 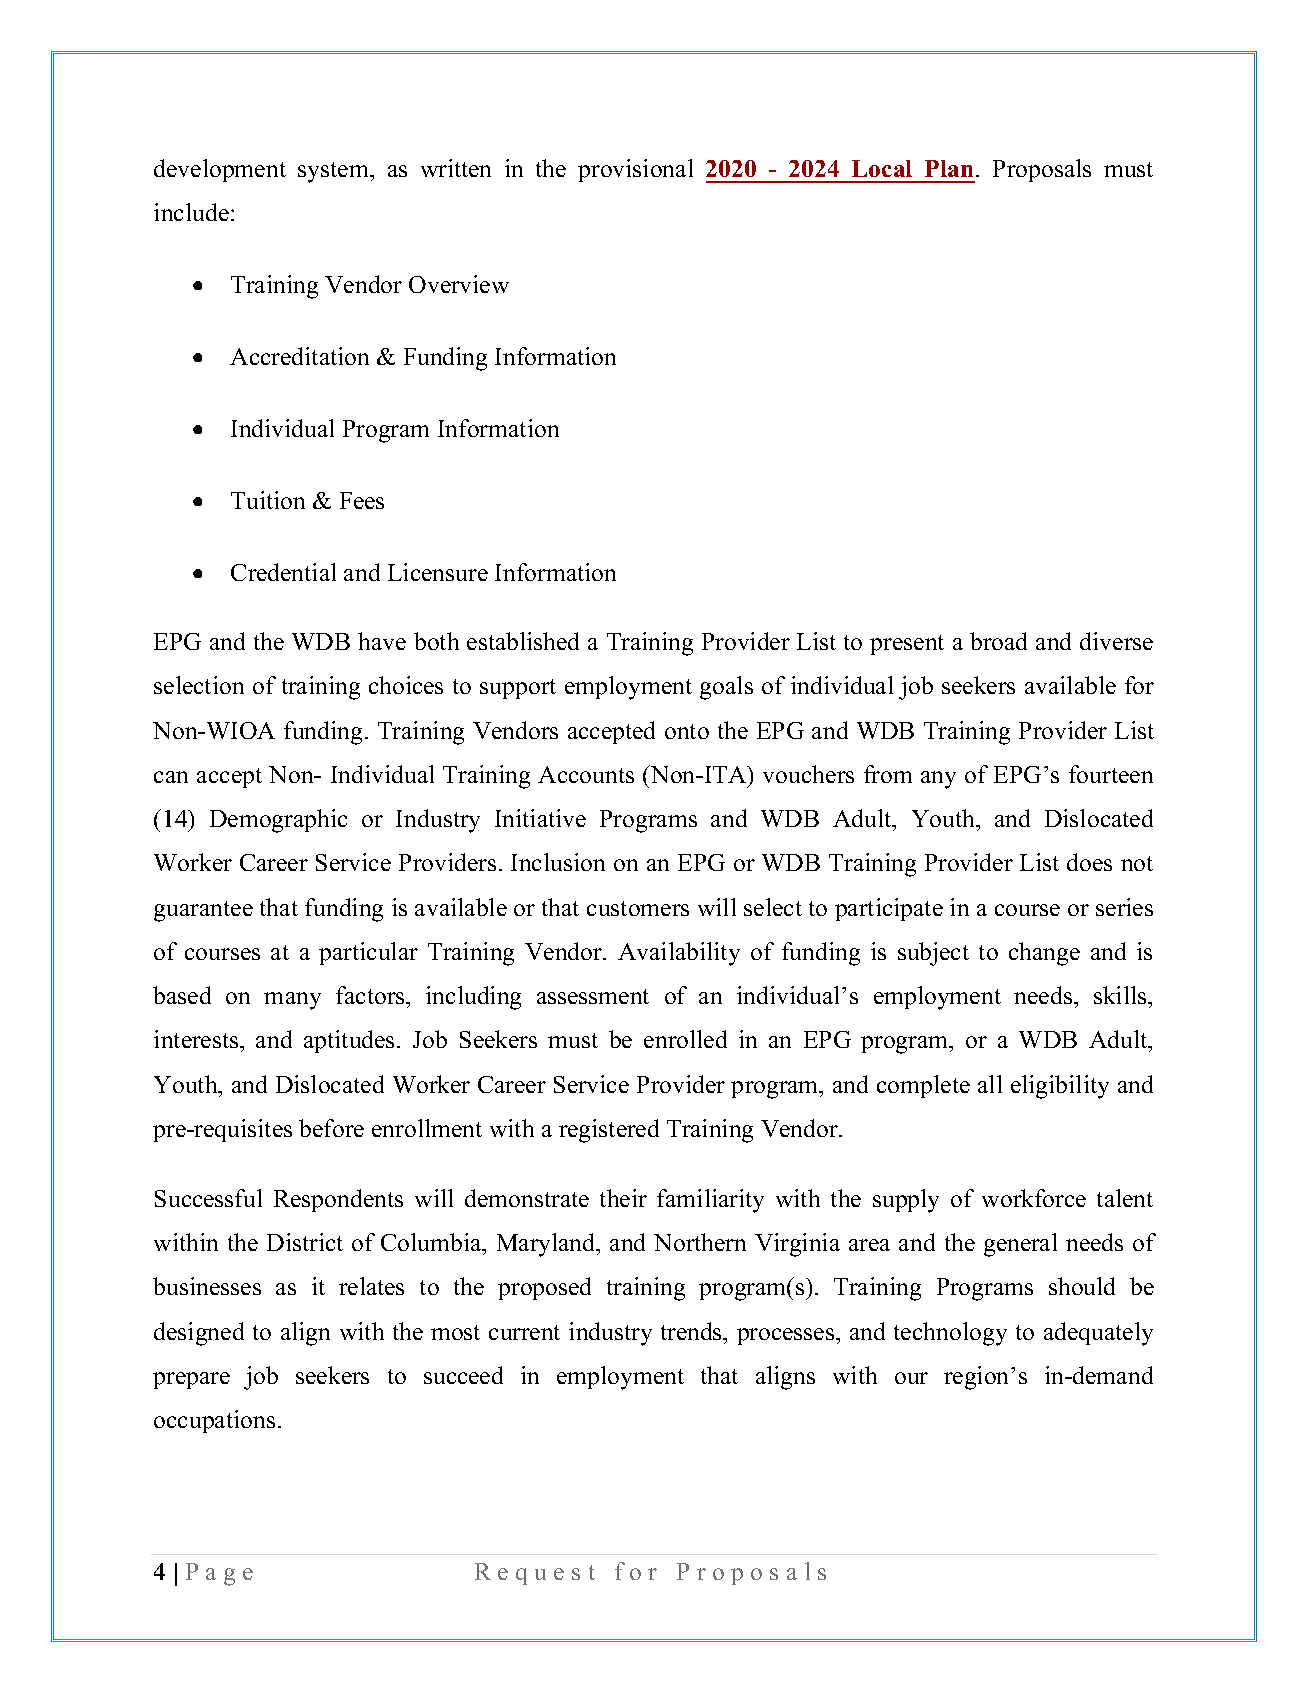 I want to click on provisional, so click(x=635, y=170).
